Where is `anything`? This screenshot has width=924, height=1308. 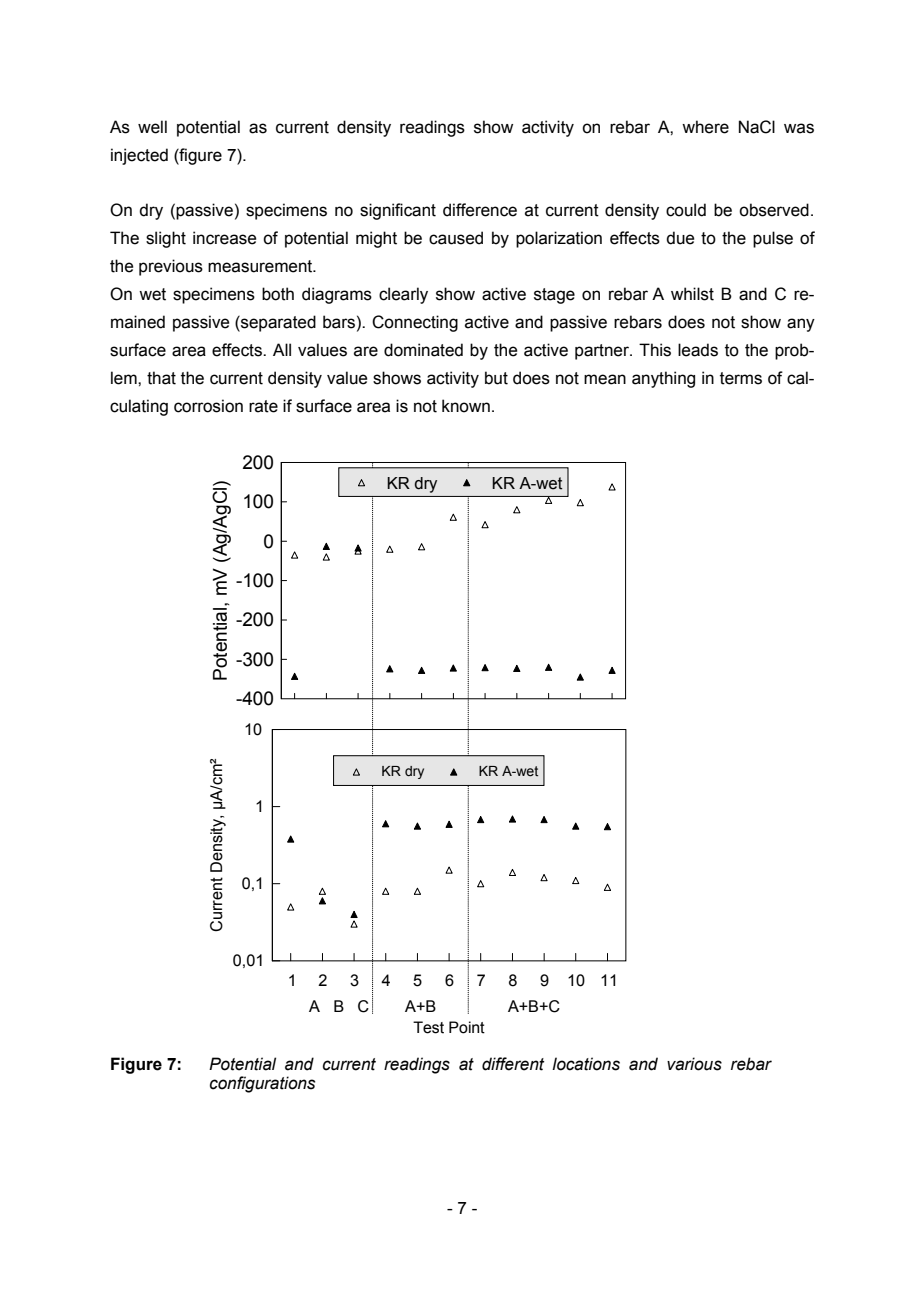 anything is located at coordinates (663, 379).
